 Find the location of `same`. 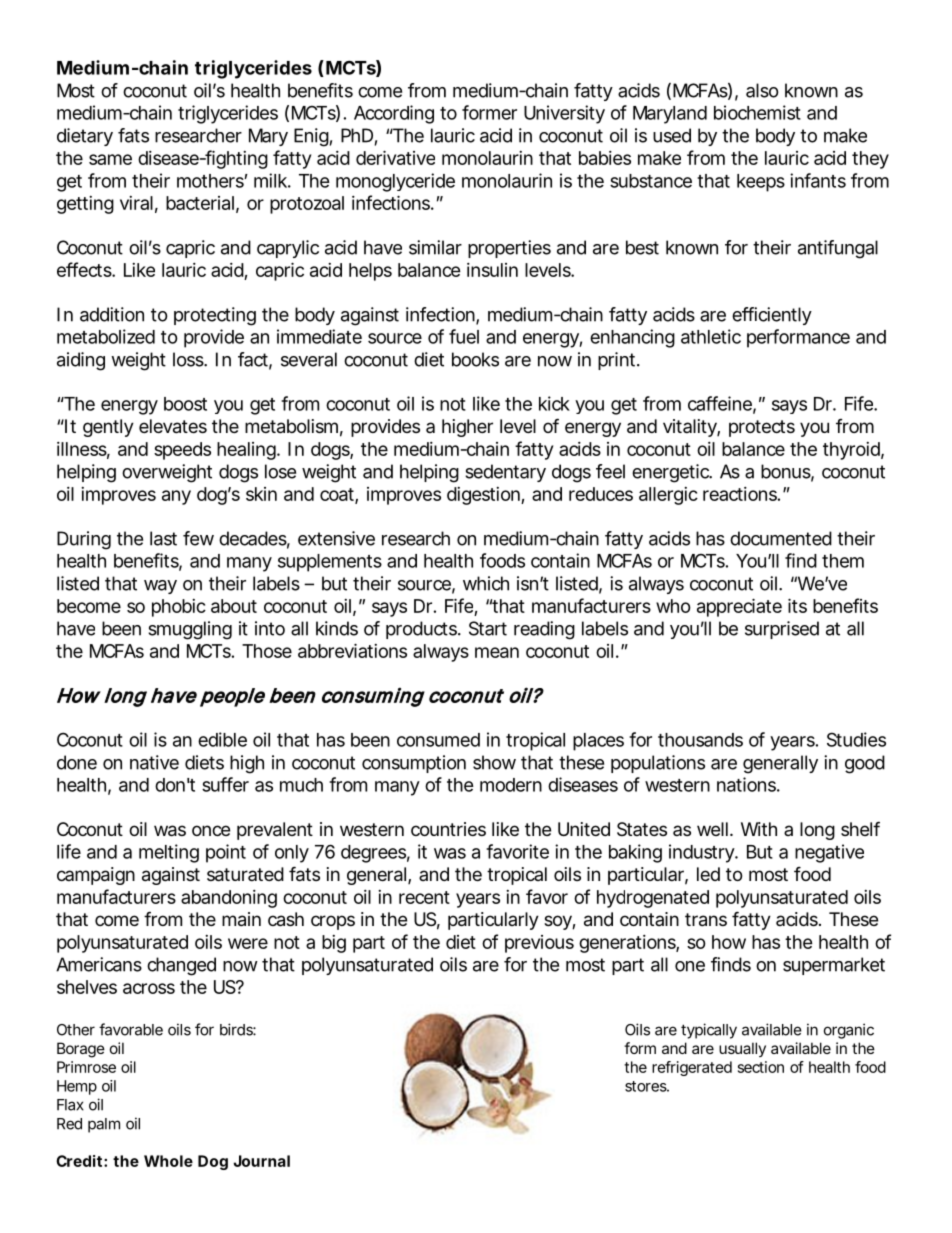

same is located at coordinates (110, 159).
